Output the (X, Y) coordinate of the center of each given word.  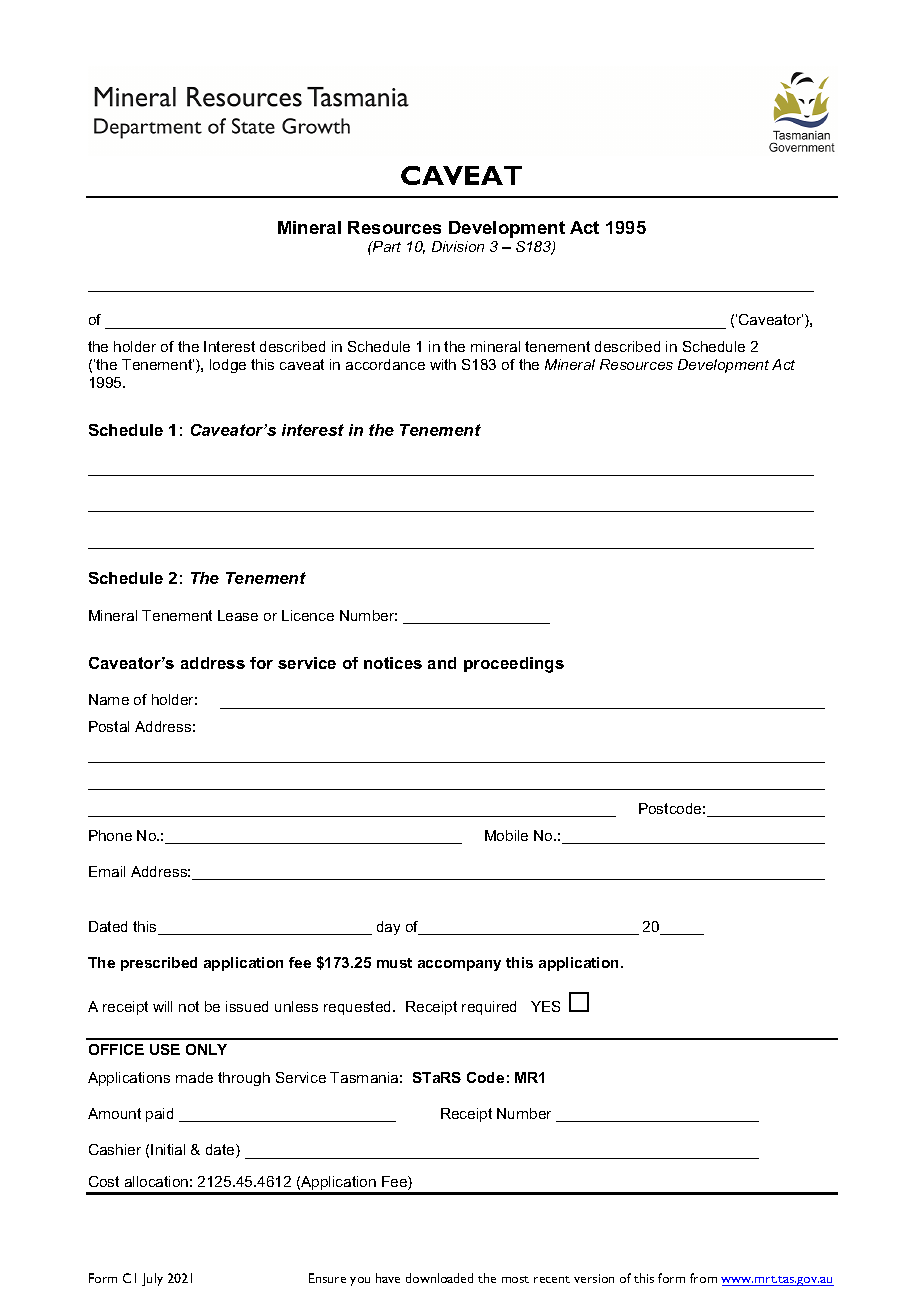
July (152, 1279)
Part (386, 246)
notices (393, 663)
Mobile (506, 835)
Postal (109, 726)
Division (458, 246)
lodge (228, 366)
